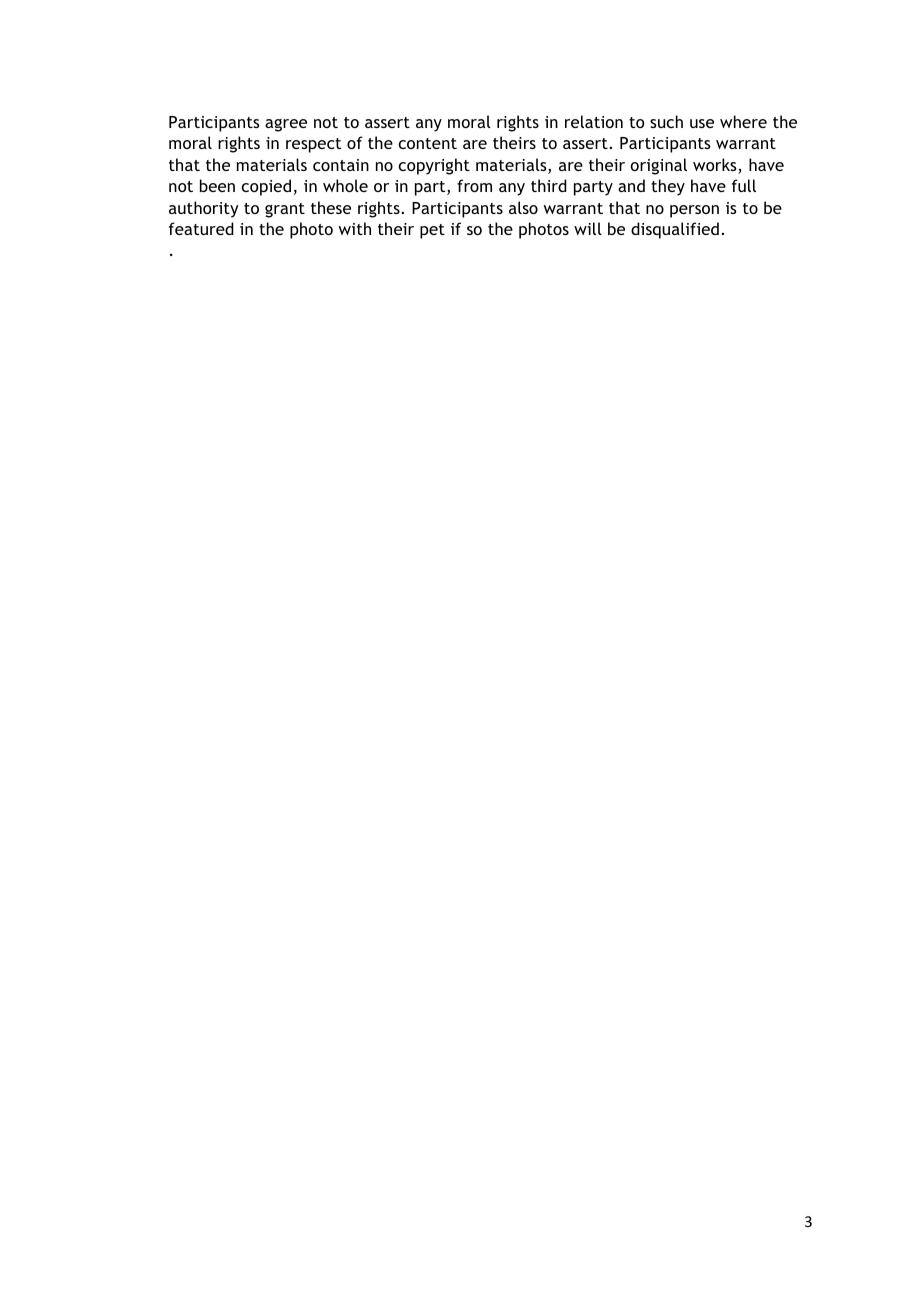  Describe the element at coordinates (594, 121) in the document. I see `relation` at that location.
